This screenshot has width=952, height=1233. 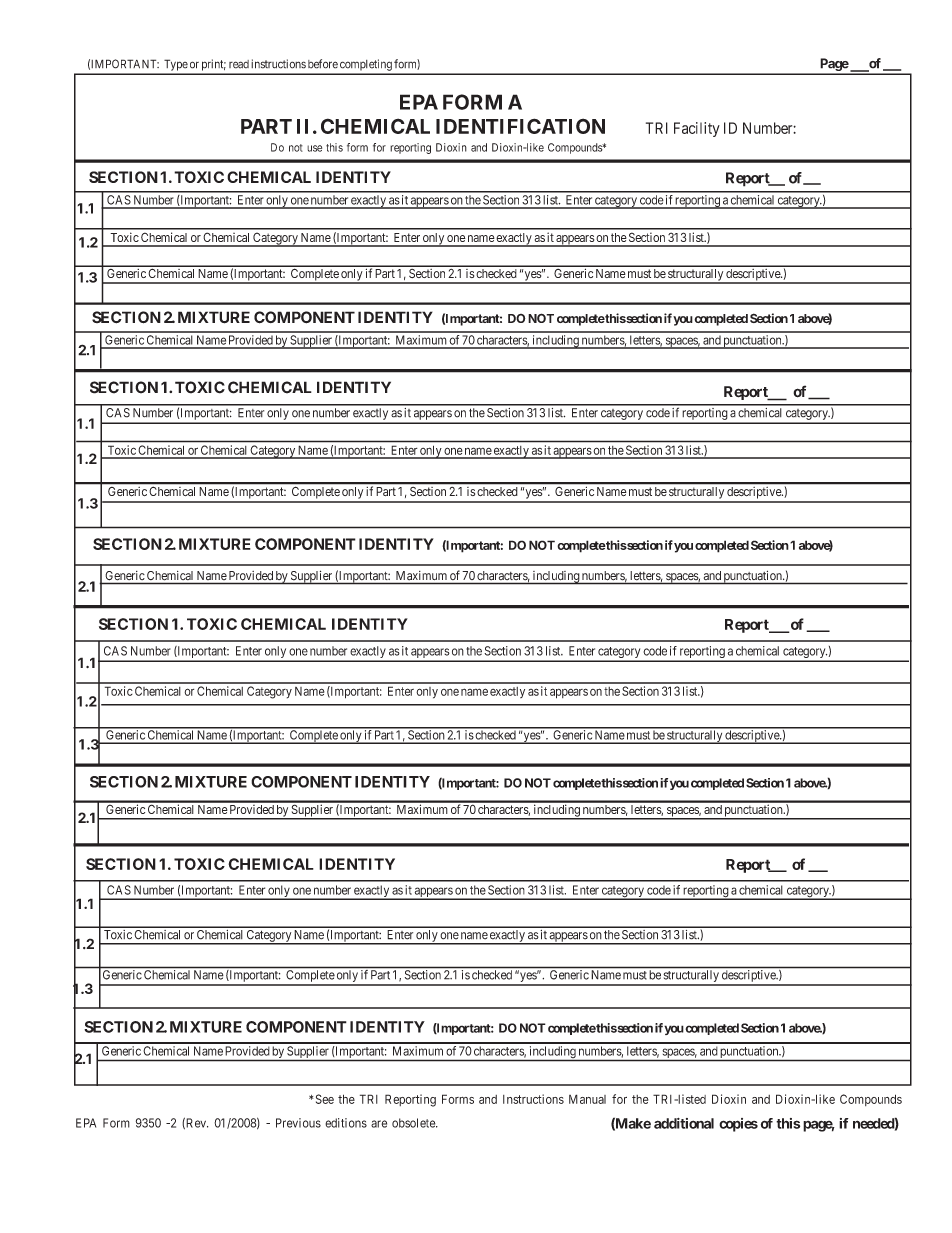 What do you see at coordinates (323, 64) in the screenshot?
I see `before` at bounding box center [323, 64].
